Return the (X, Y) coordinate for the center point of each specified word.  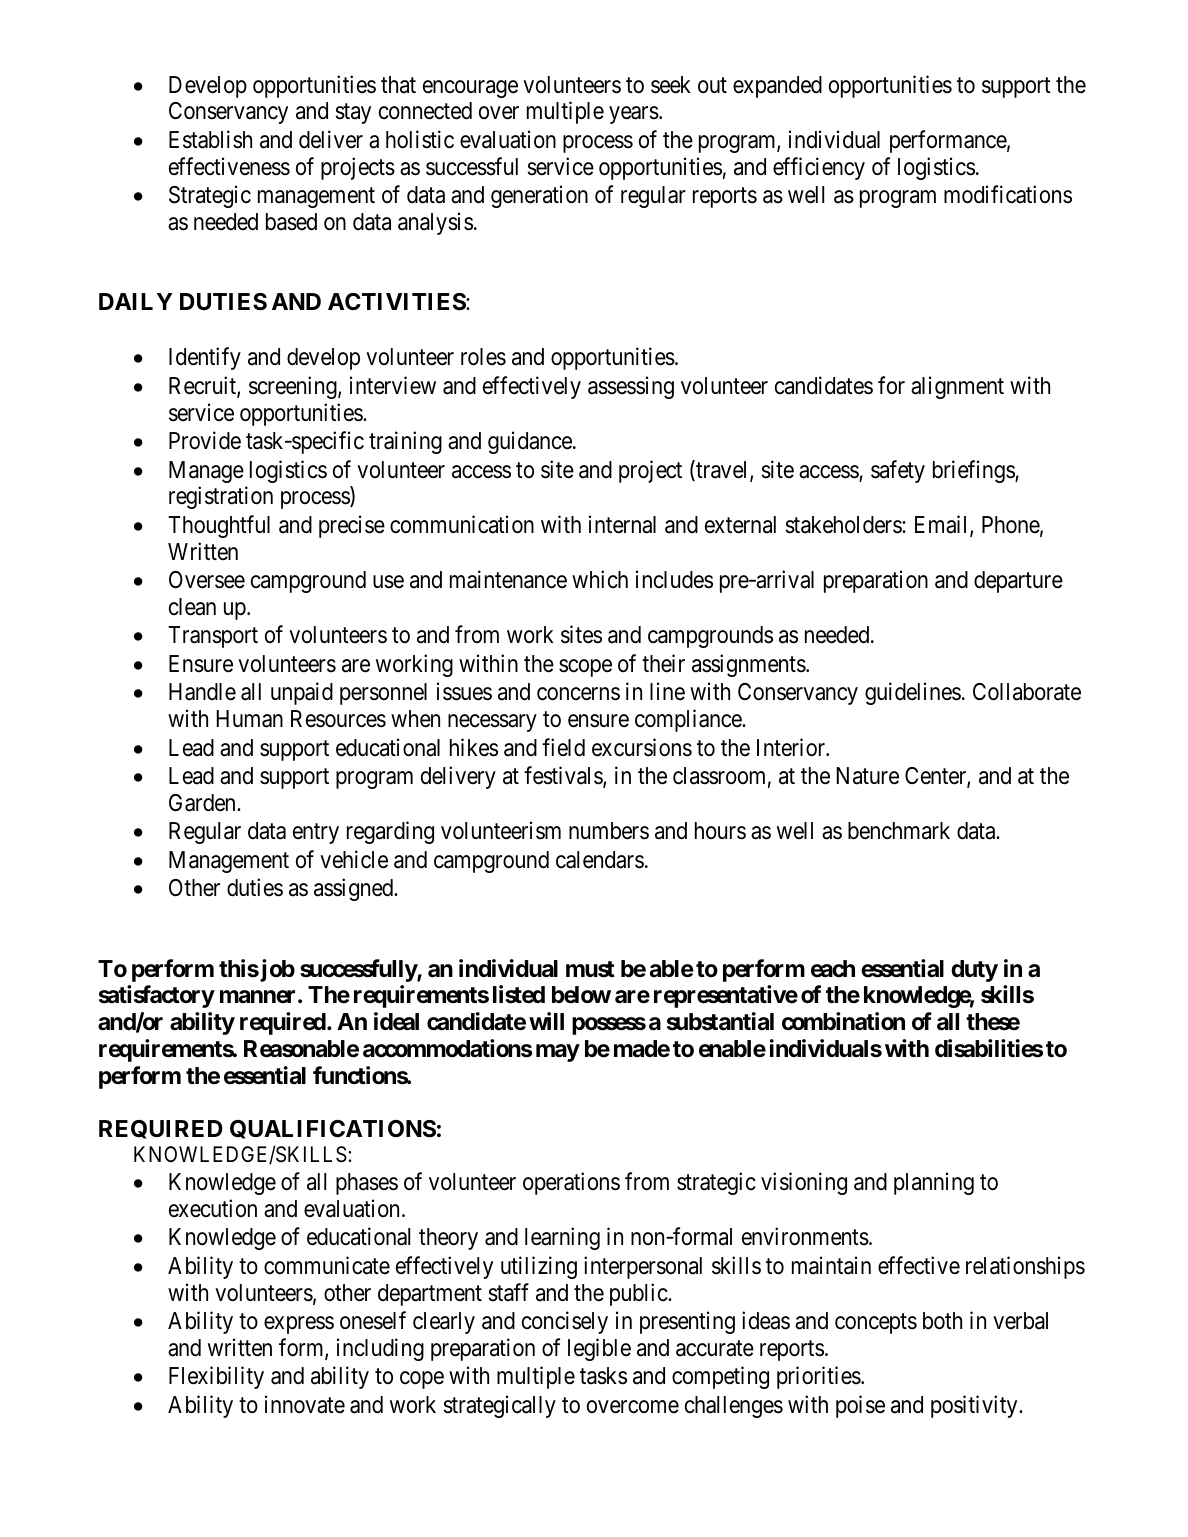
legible (599, 1349)
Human (250, 719)
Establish (210, 139)
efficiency (819, 168)
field (563, 747)
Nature (868, 776)
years (634, 115)
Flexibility (216, 1378)
